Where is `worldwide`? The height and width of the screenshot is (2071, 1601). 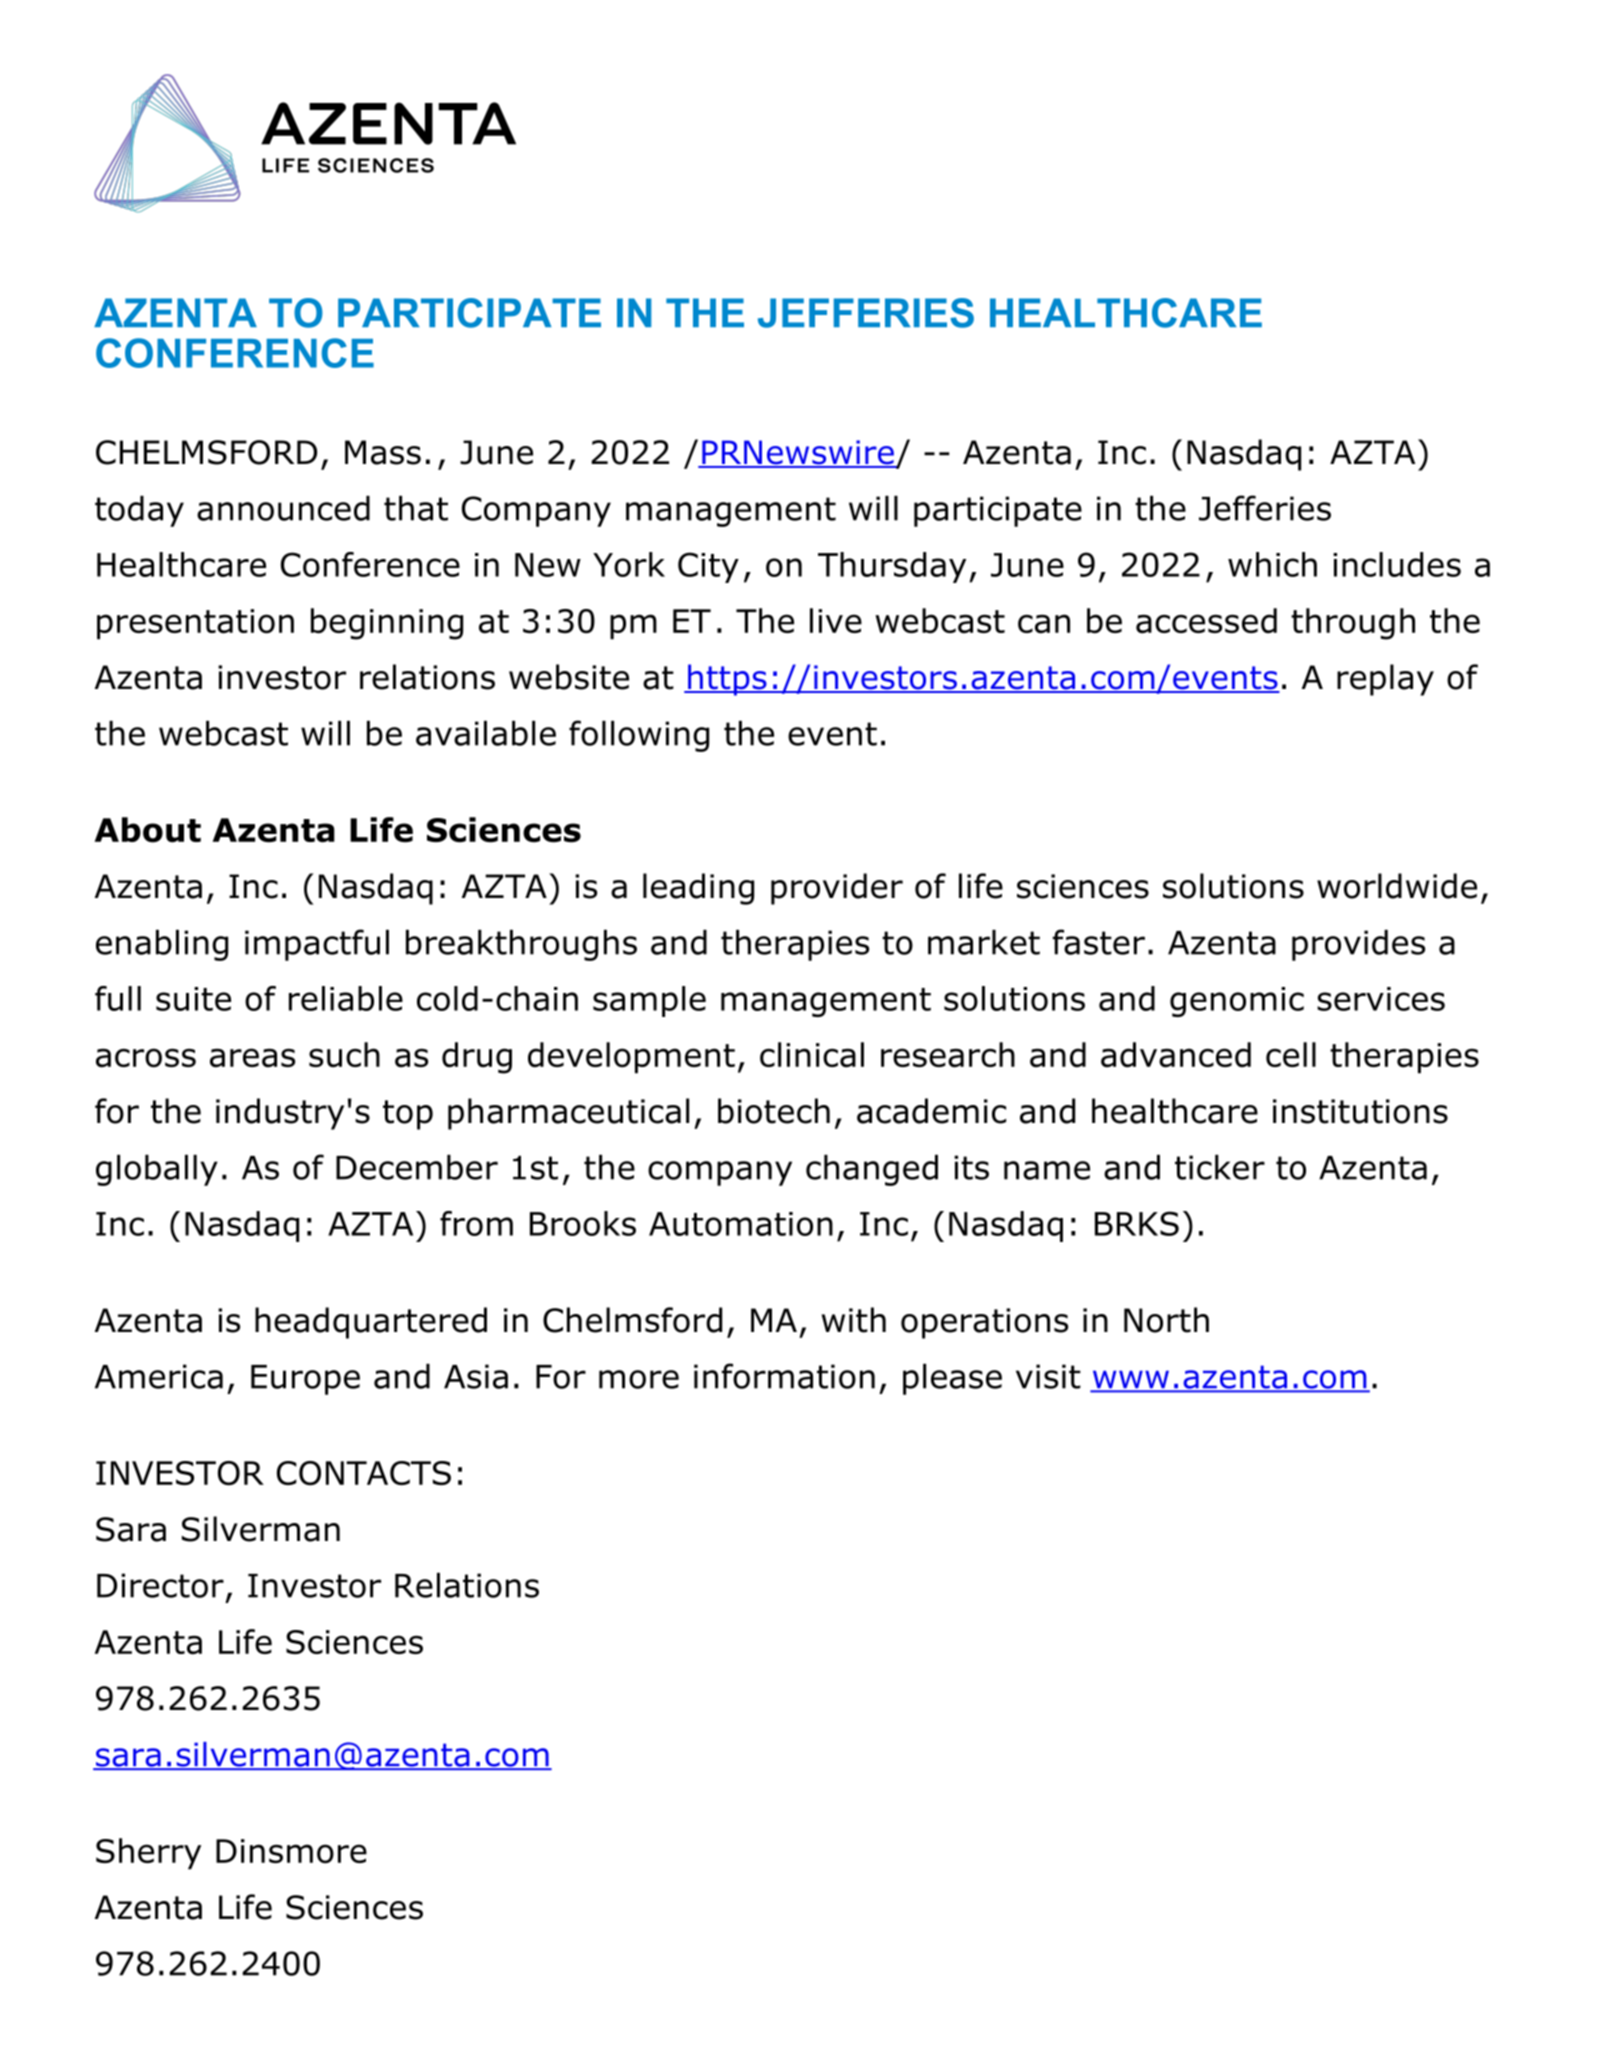 worldwide is located at coordinates (1397, 886).
